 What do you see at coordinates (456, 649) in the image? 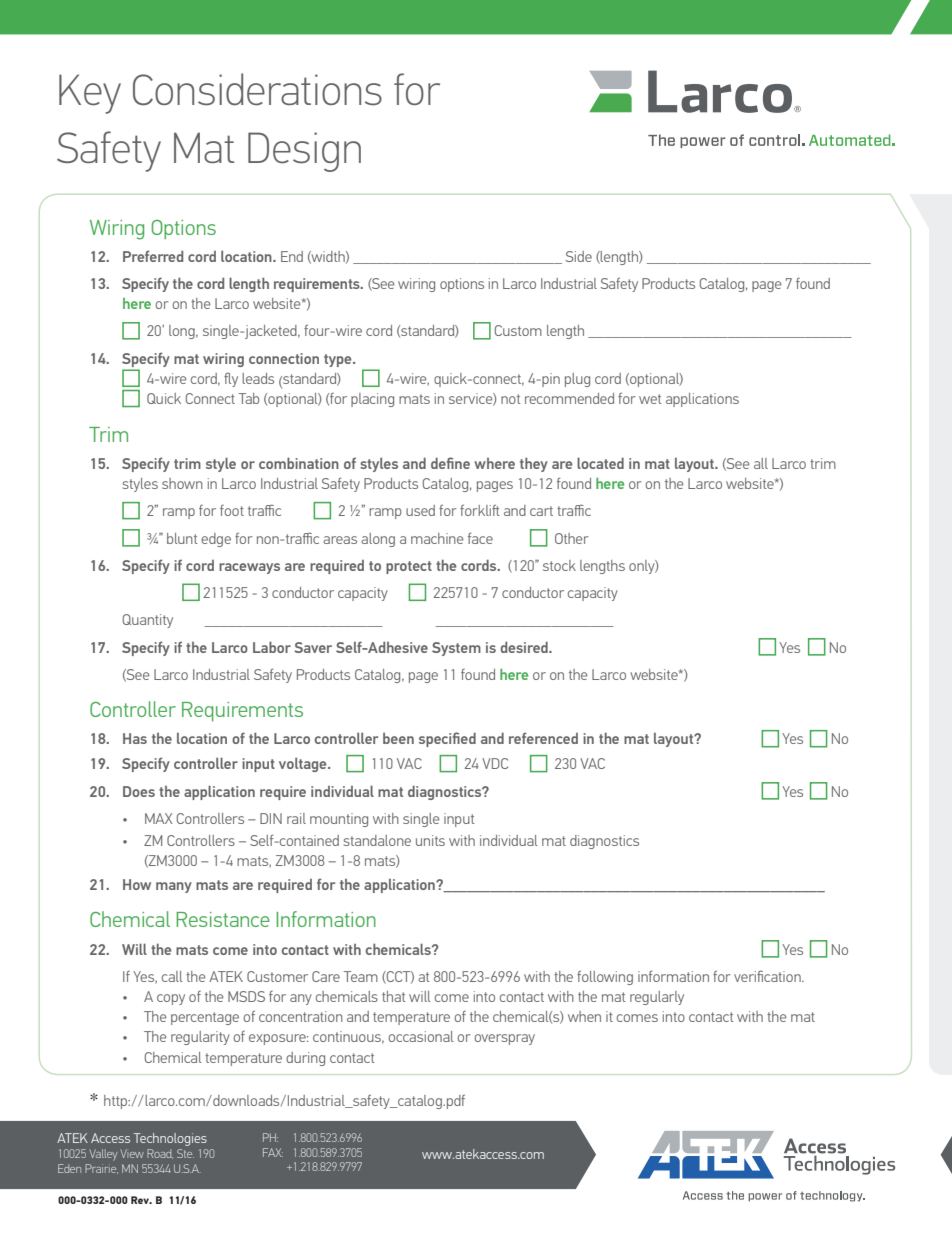
I see `System` at bounding box center [456, 649].
